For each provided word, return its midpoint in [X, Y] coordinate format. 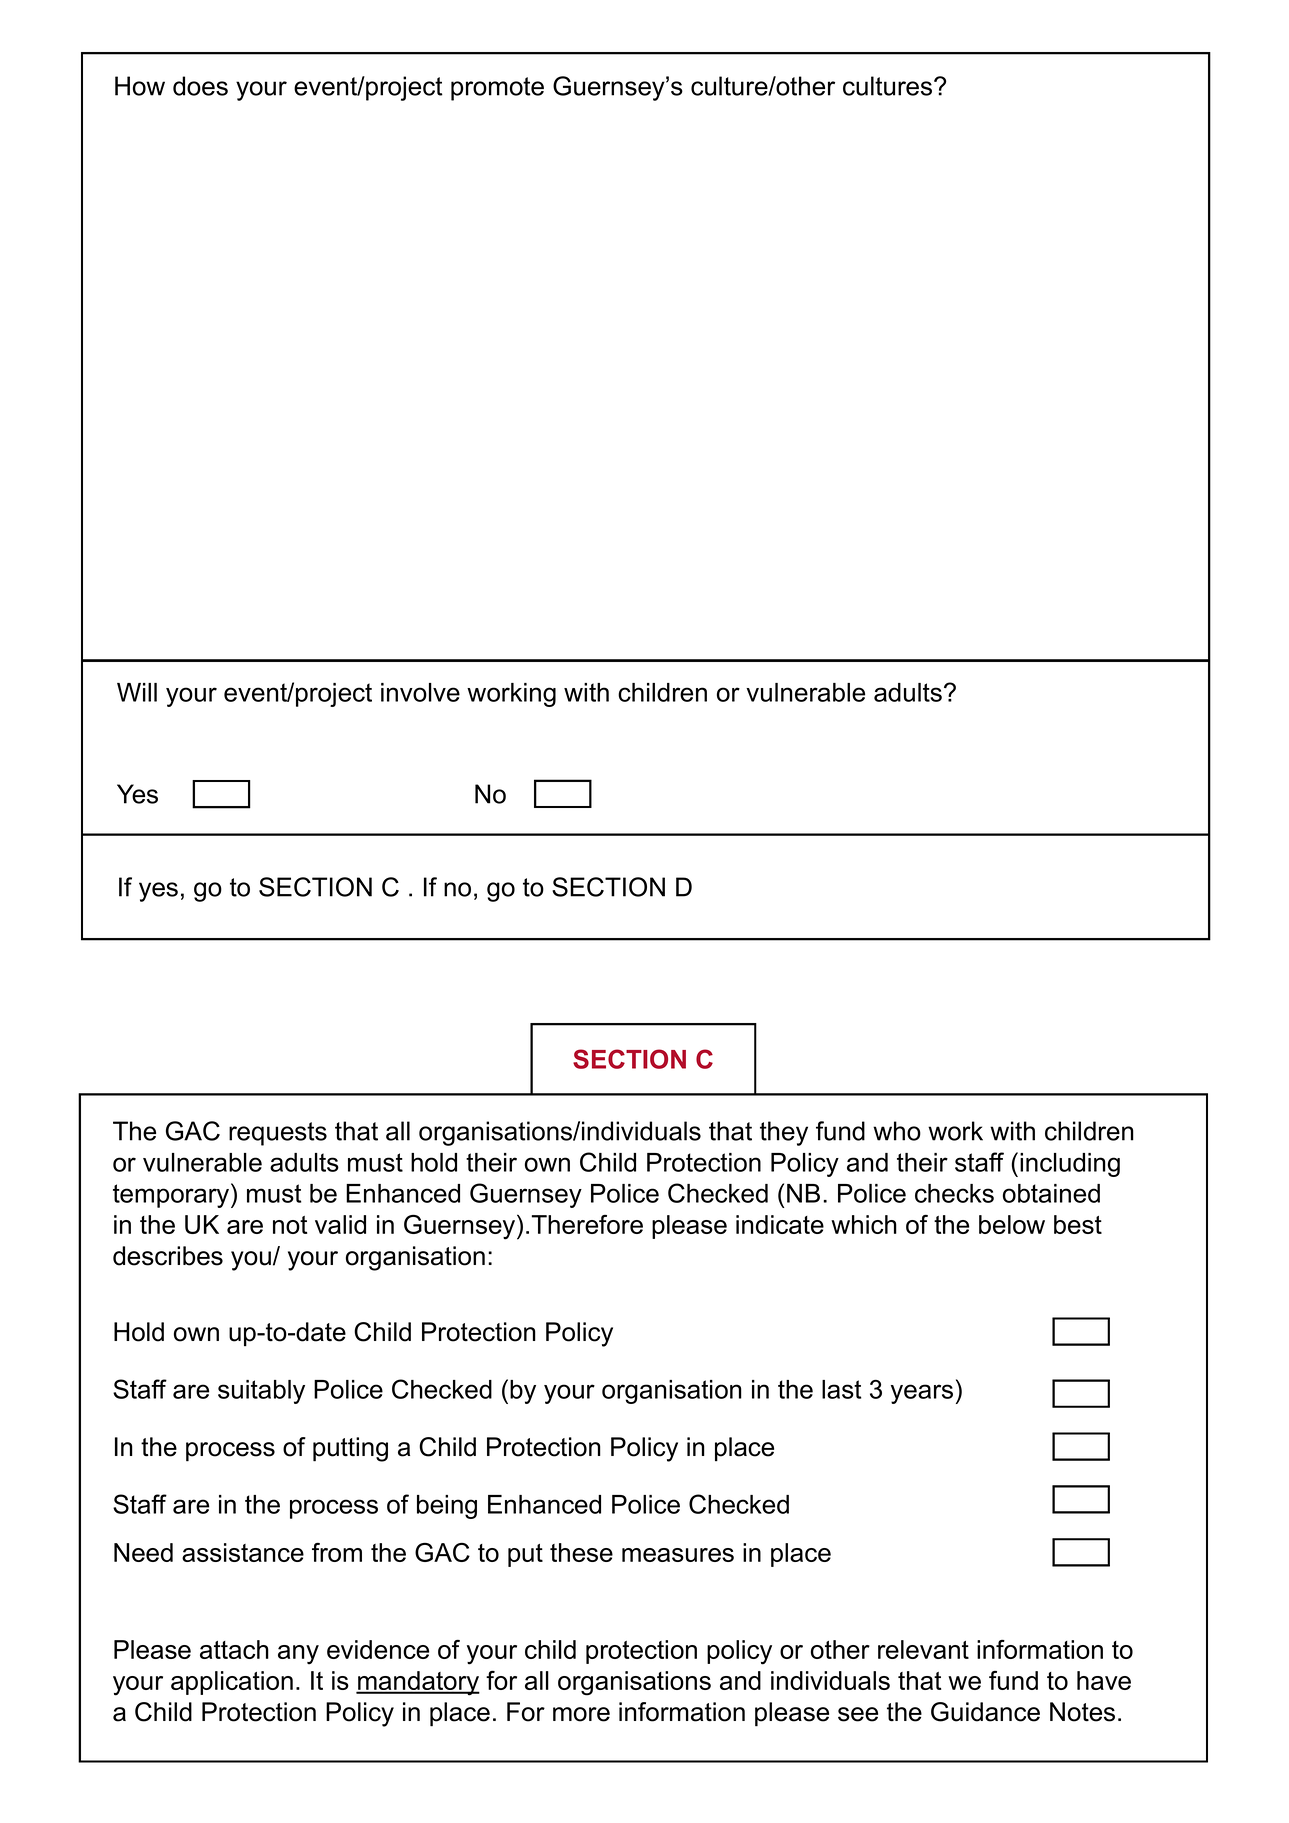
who [897, 1131]
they [784, 1133]
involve [420, 692]
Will [137, 692]
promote [497, 89]
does [200, 86]
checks [954, 1193]
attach [234, 1649]
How [140, 86]
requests [278, 1134]
